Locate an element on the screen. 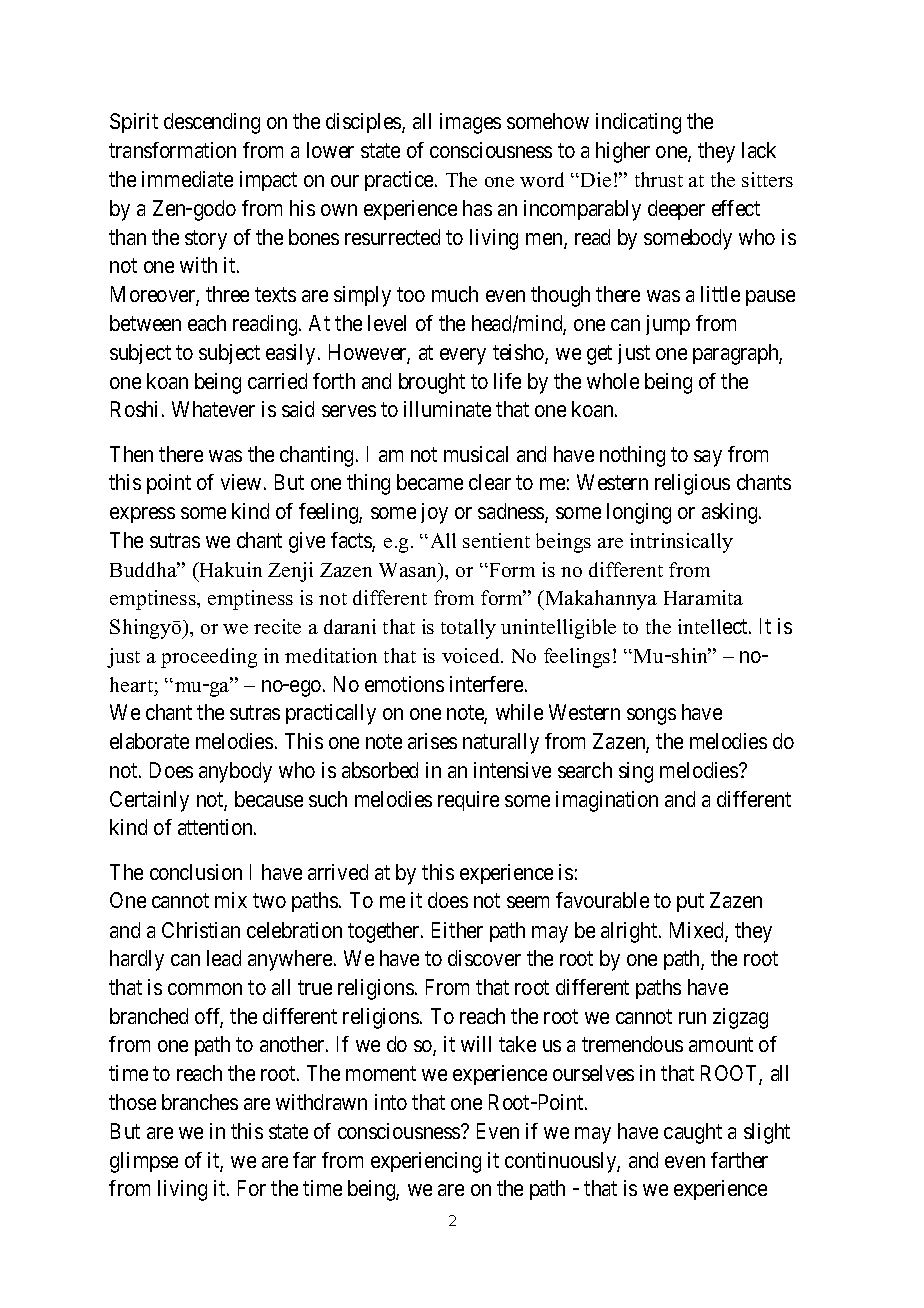 The image size is (924, 1308). proceeding is located at coordinates (209, 658).
